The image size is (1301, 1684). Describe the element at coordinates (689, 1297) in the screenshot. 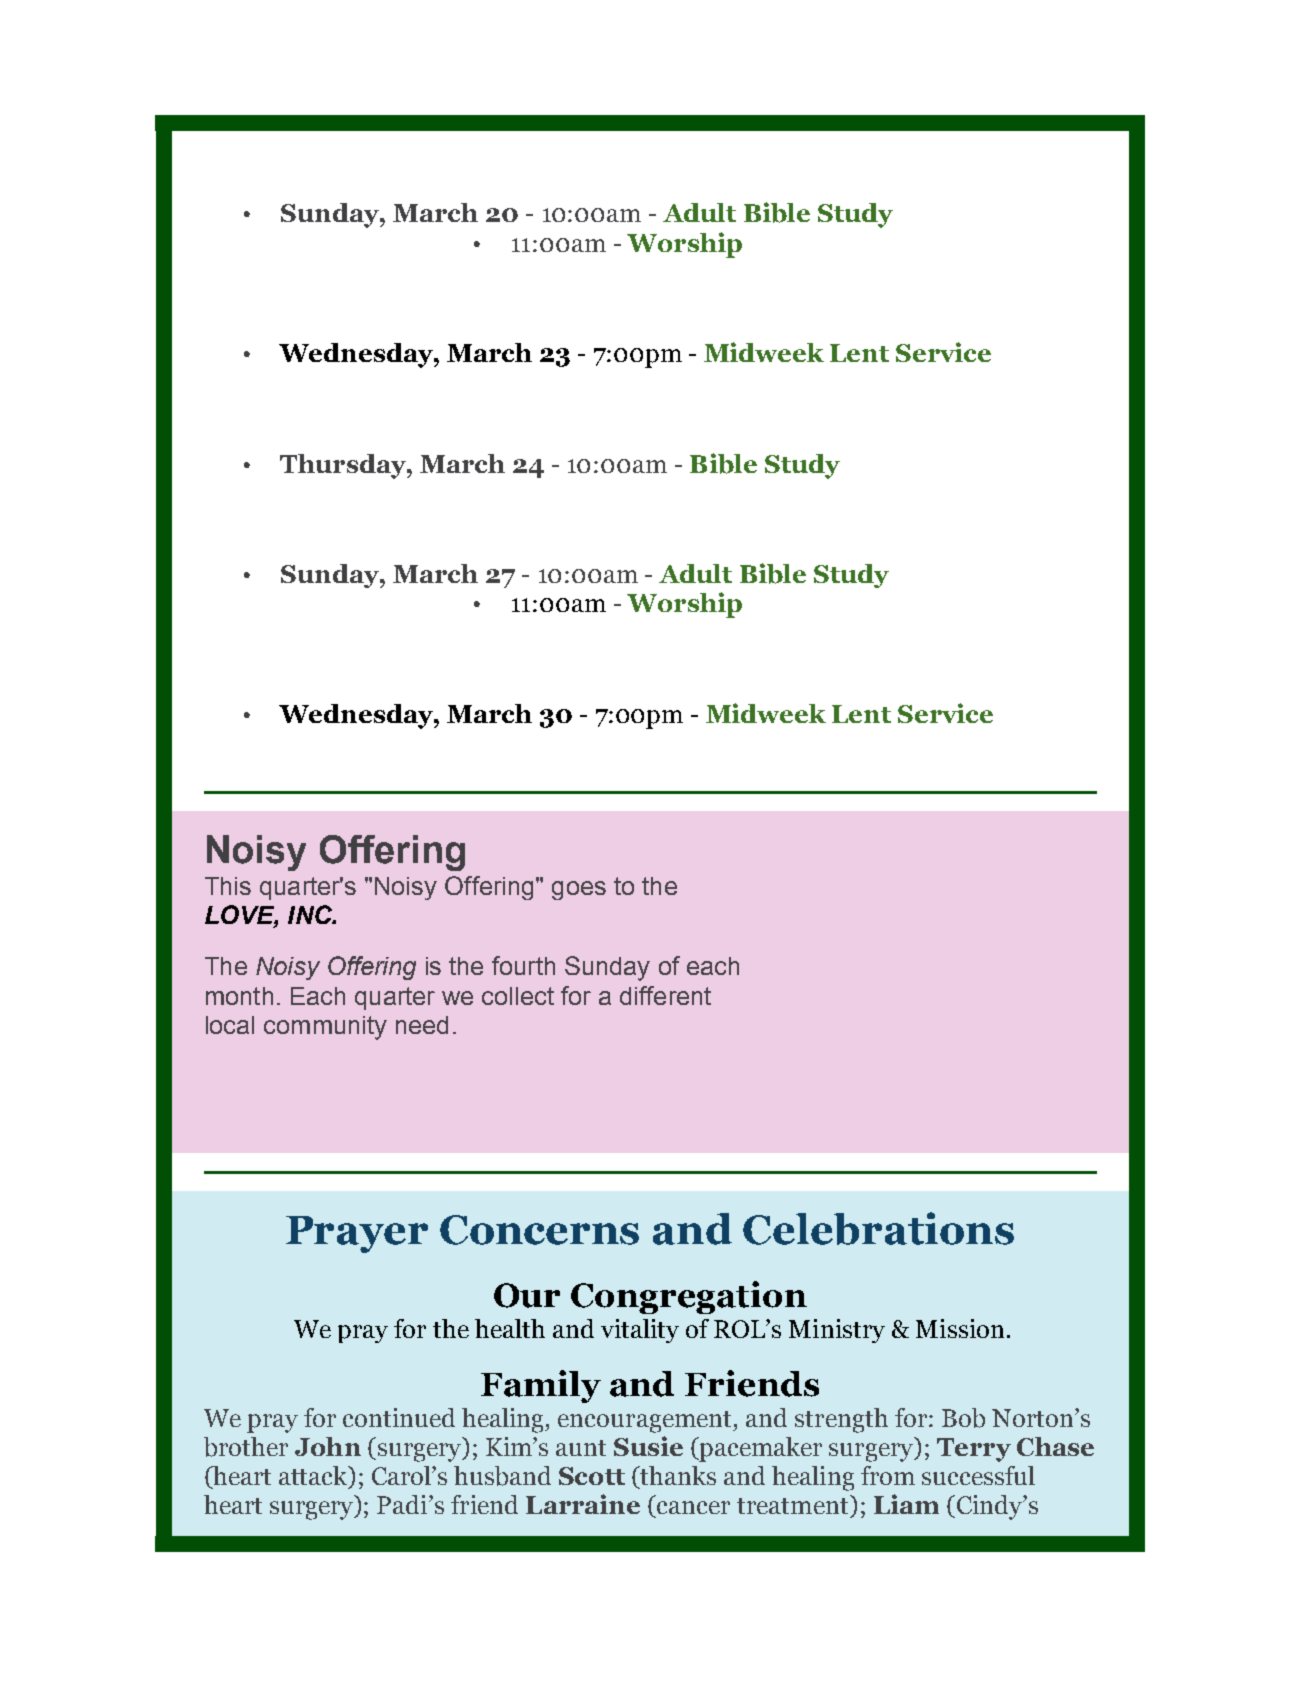

I see `Congregation` at that location.
